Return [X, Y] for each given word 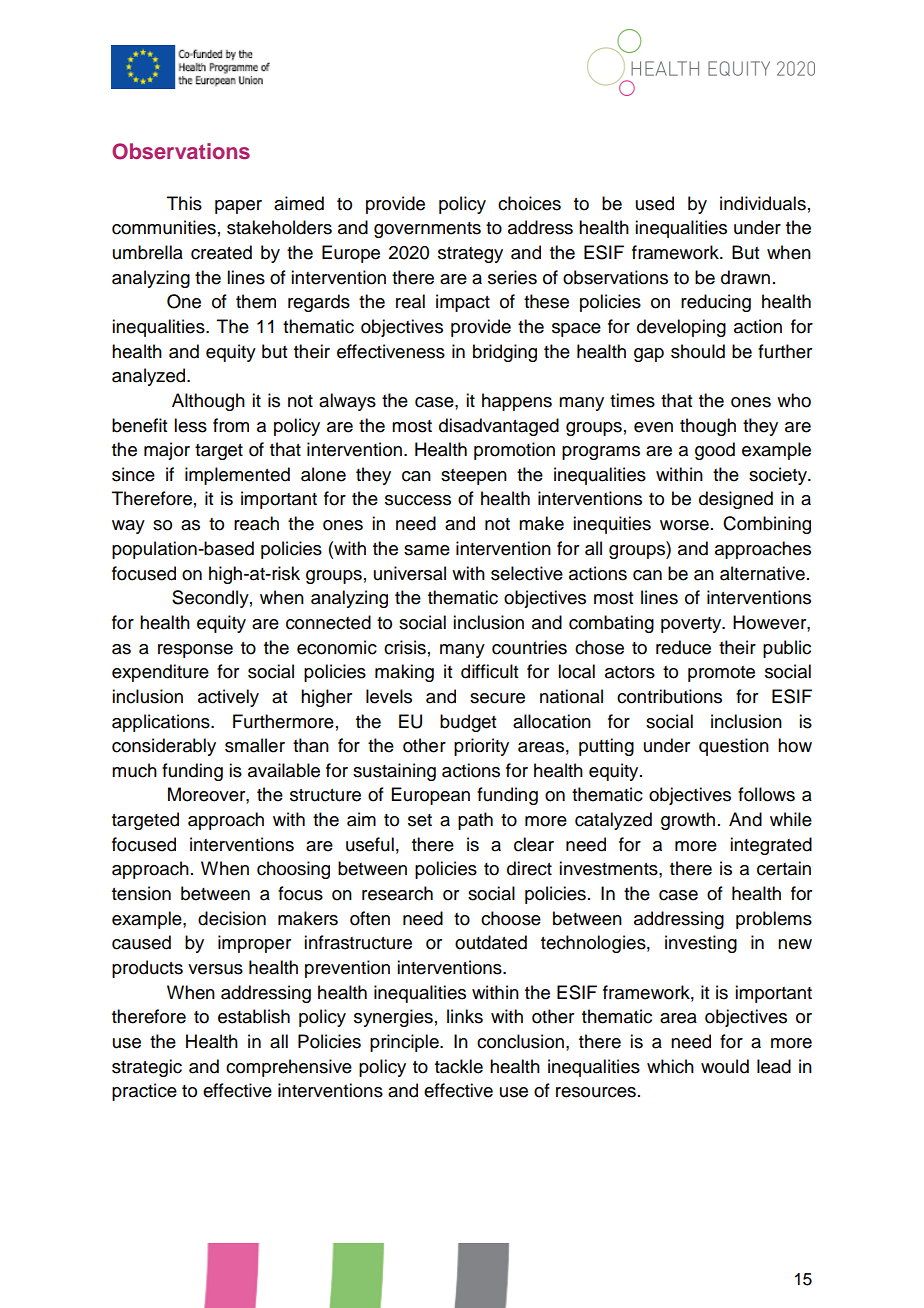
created [221, 252]
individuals [763, 203]
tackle [459, 1066]
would [725, 1066]
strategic [147, 1068]
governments [427, 230]
